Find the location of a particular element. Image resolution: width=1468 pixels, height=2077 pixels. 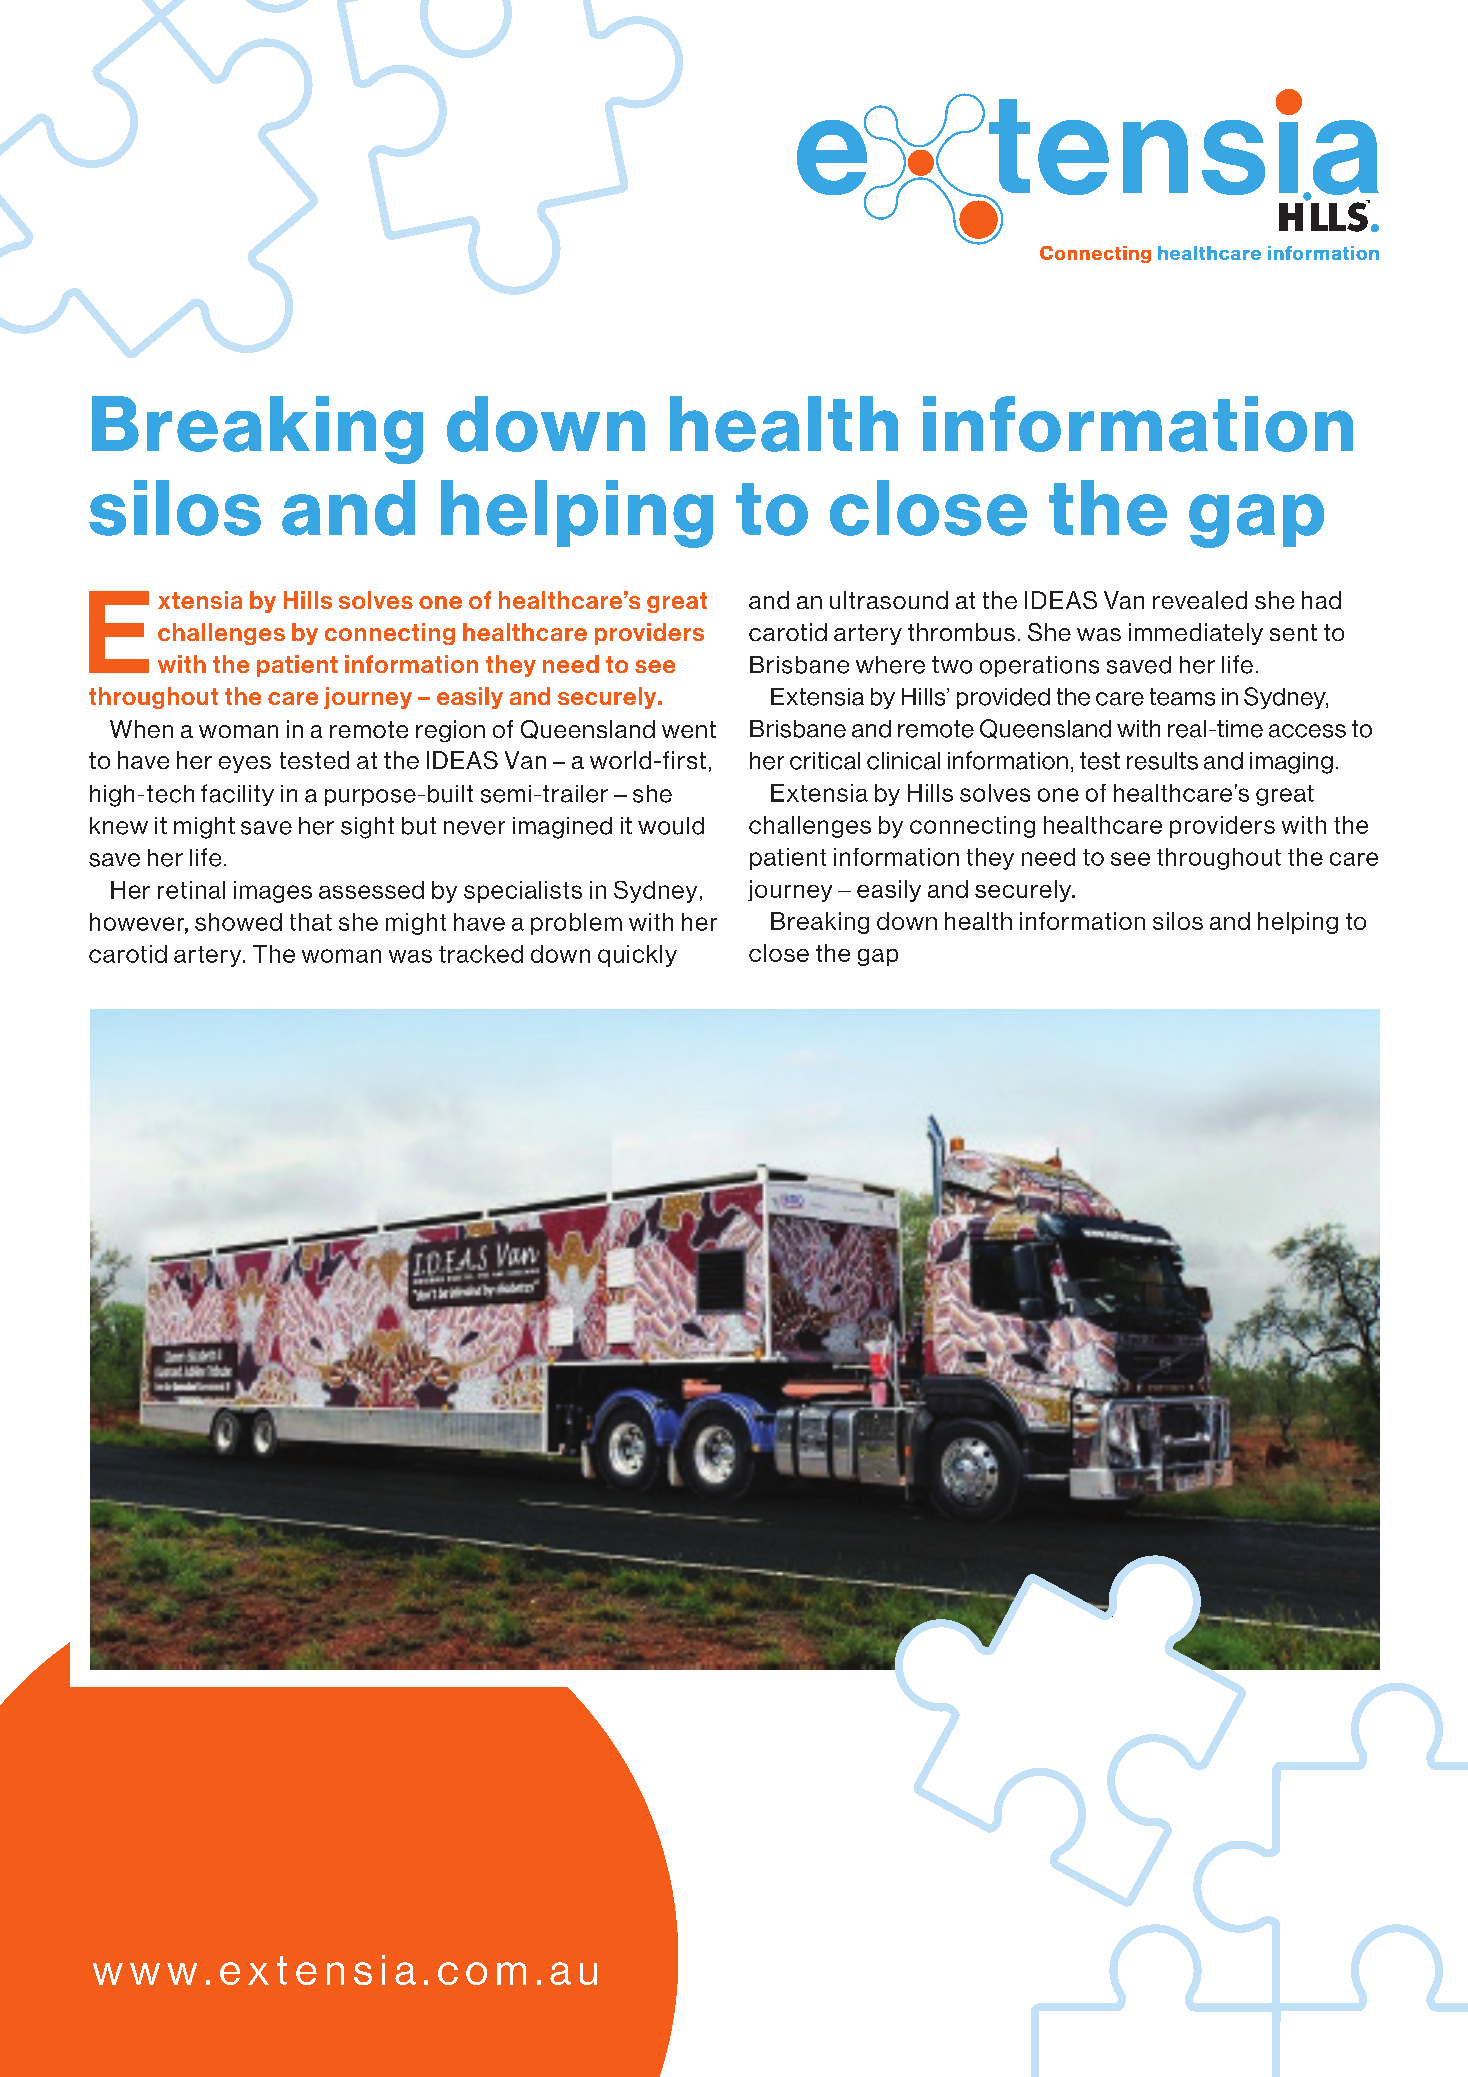

problem is located at coordinates (576, 924).
